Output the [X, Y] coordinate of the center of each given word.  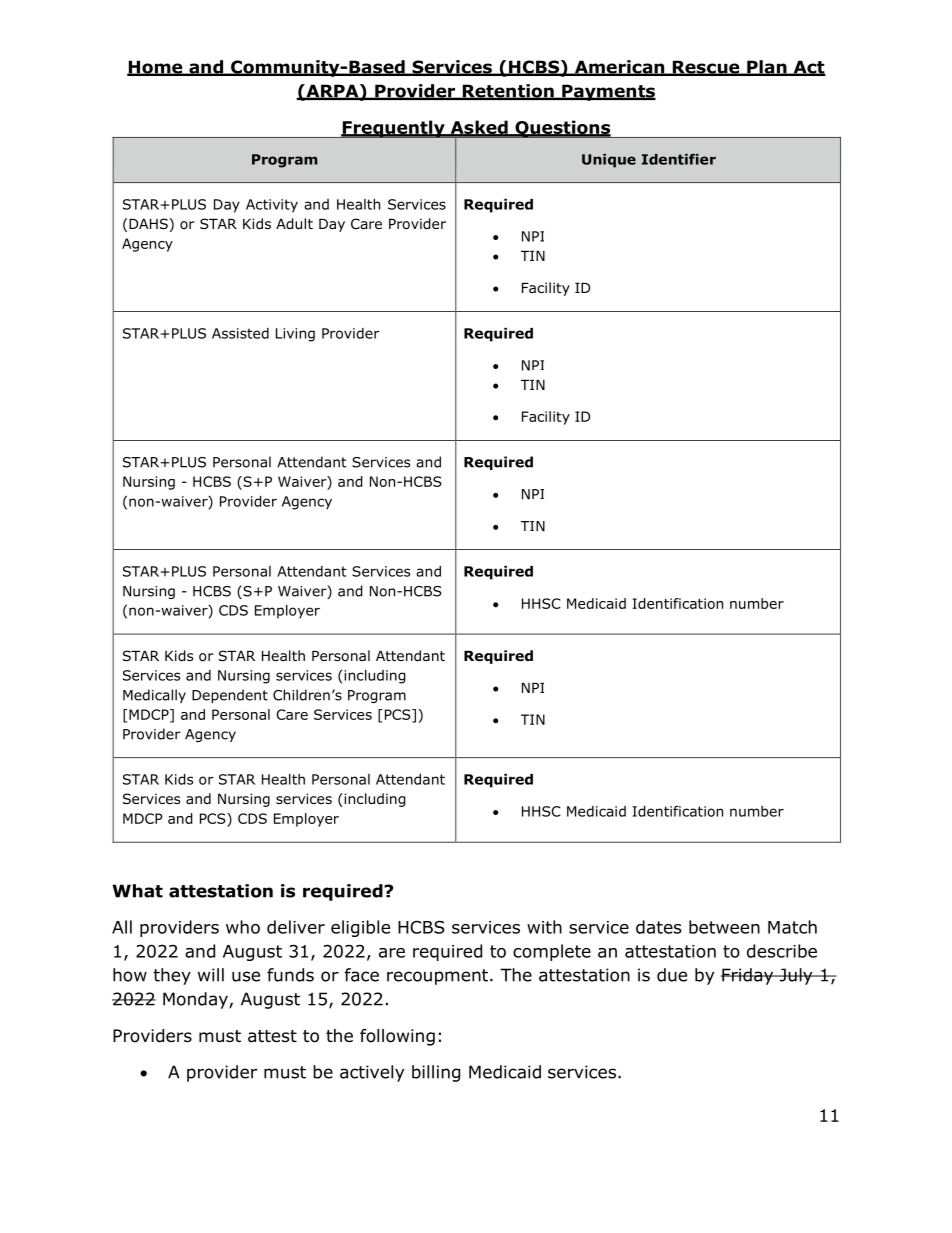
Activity [272, 206]
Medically [154, 696]
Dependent [230, 696]
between [724, 927]
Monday [196, 1000]
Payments [608, 92]
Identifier [679, 159]
